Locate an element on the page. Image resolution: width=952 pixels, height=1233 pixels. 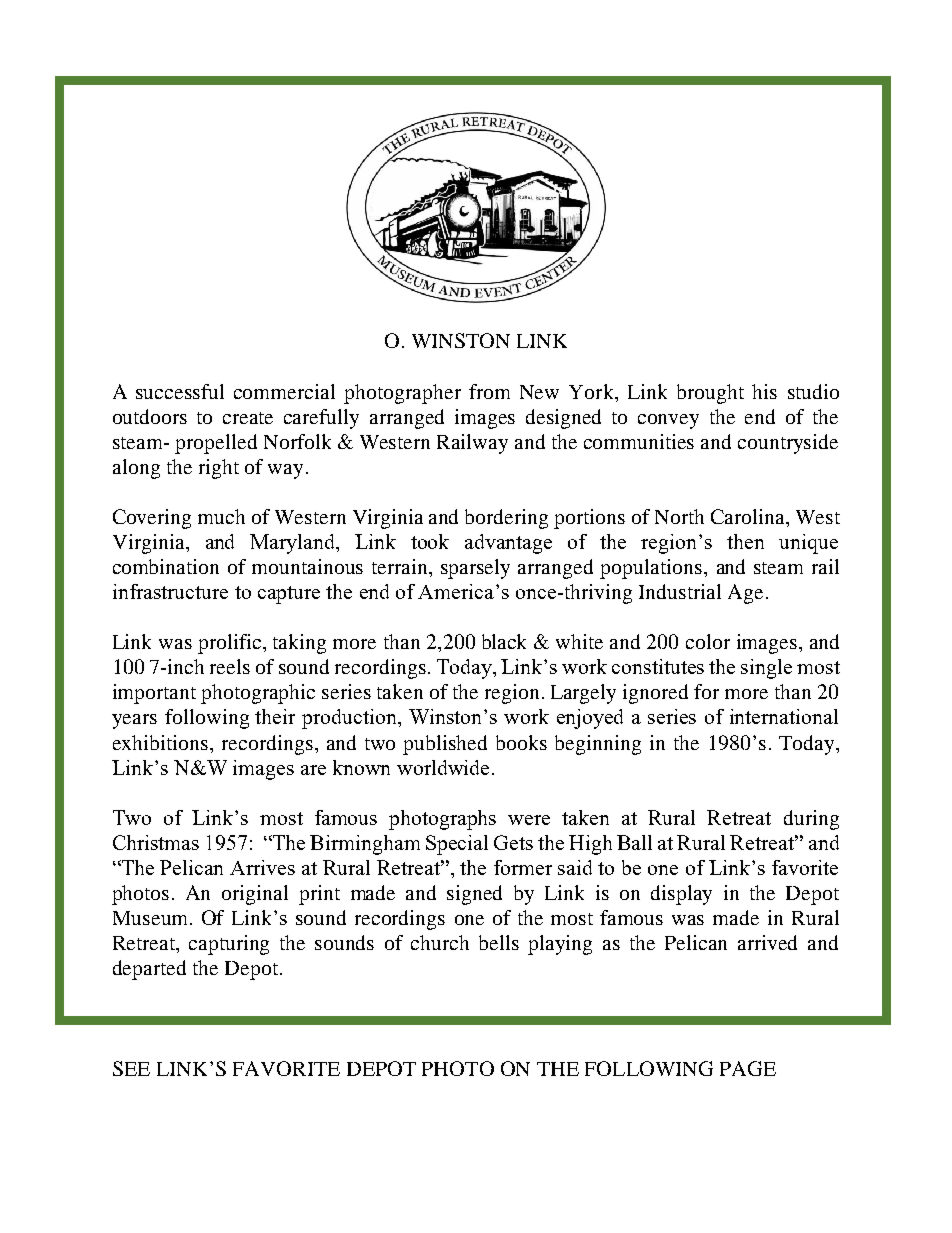
brought is located at coordinates (710, 394).
